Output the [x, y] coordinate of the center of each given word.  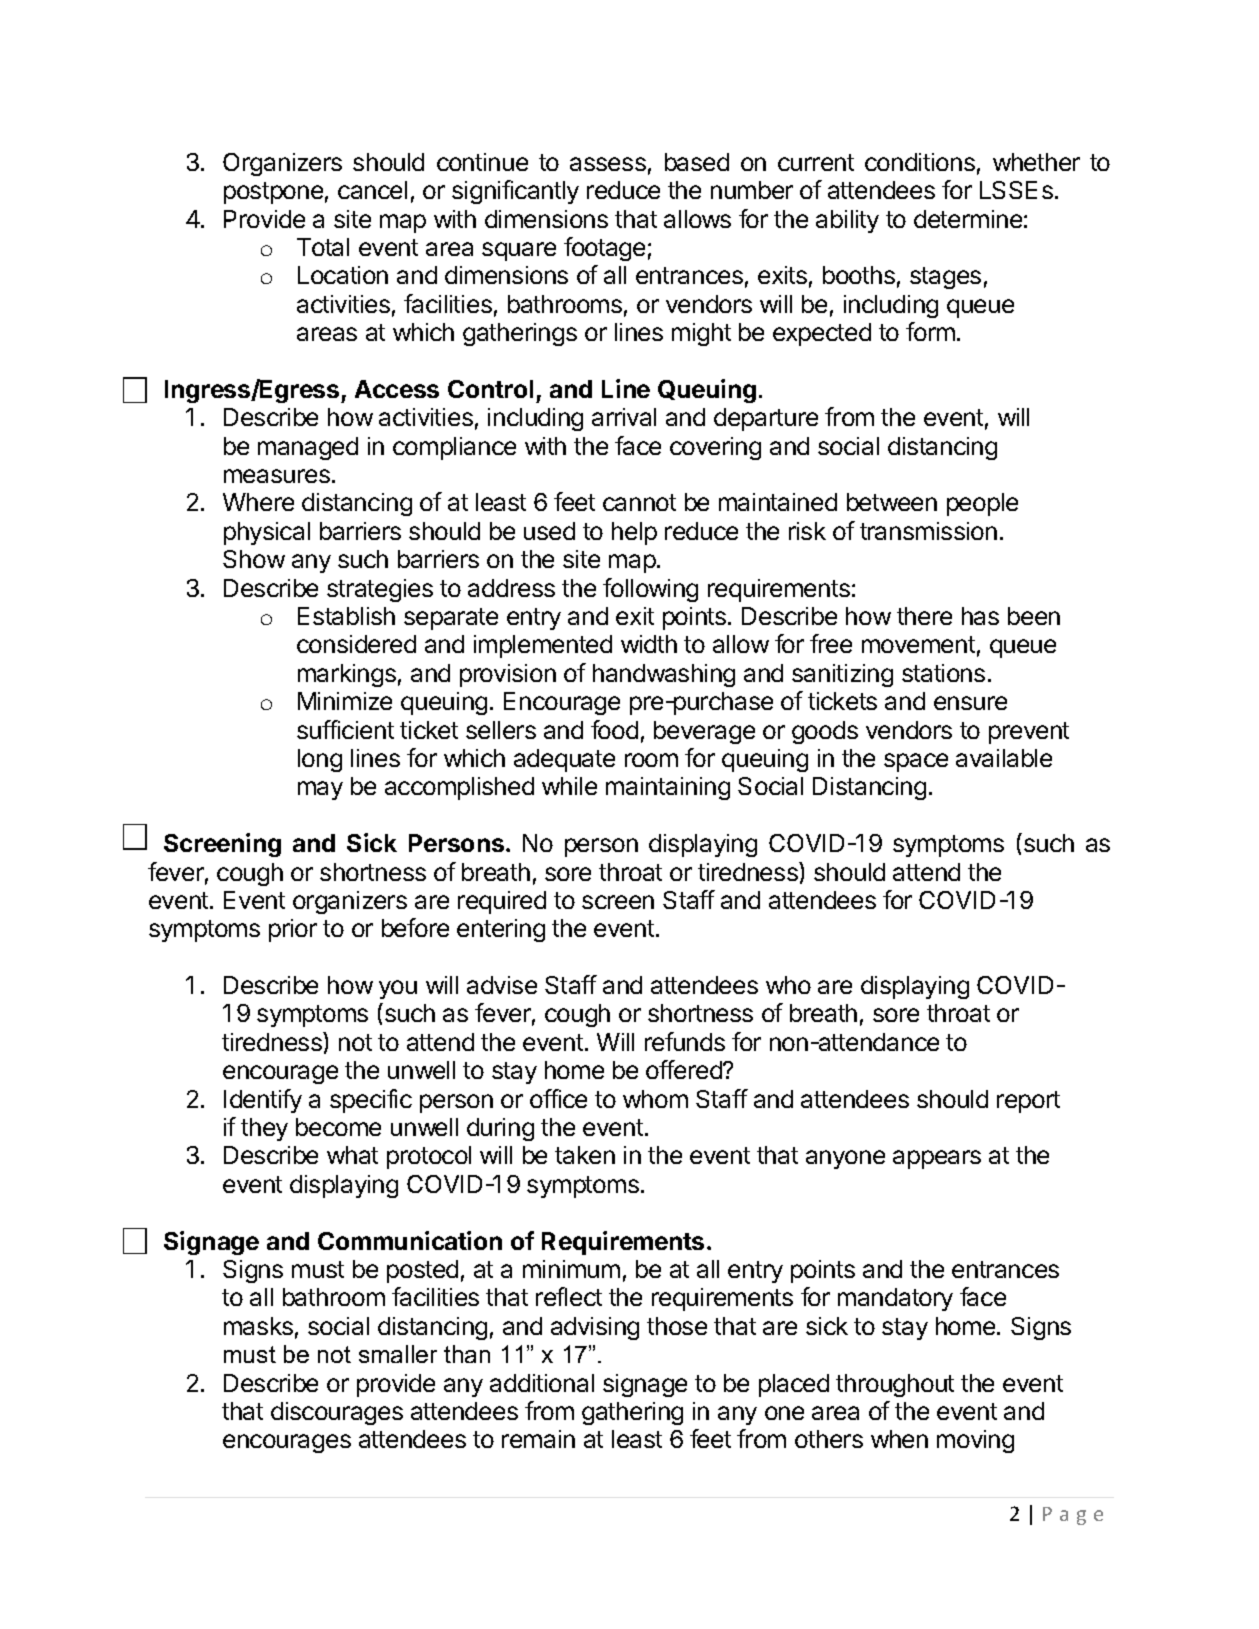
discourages [337, 1413]
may [320, 790]
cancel [372, 190]
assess [608, 164]
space [916, 762]
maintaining [668, 788]
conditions [920, 162]
